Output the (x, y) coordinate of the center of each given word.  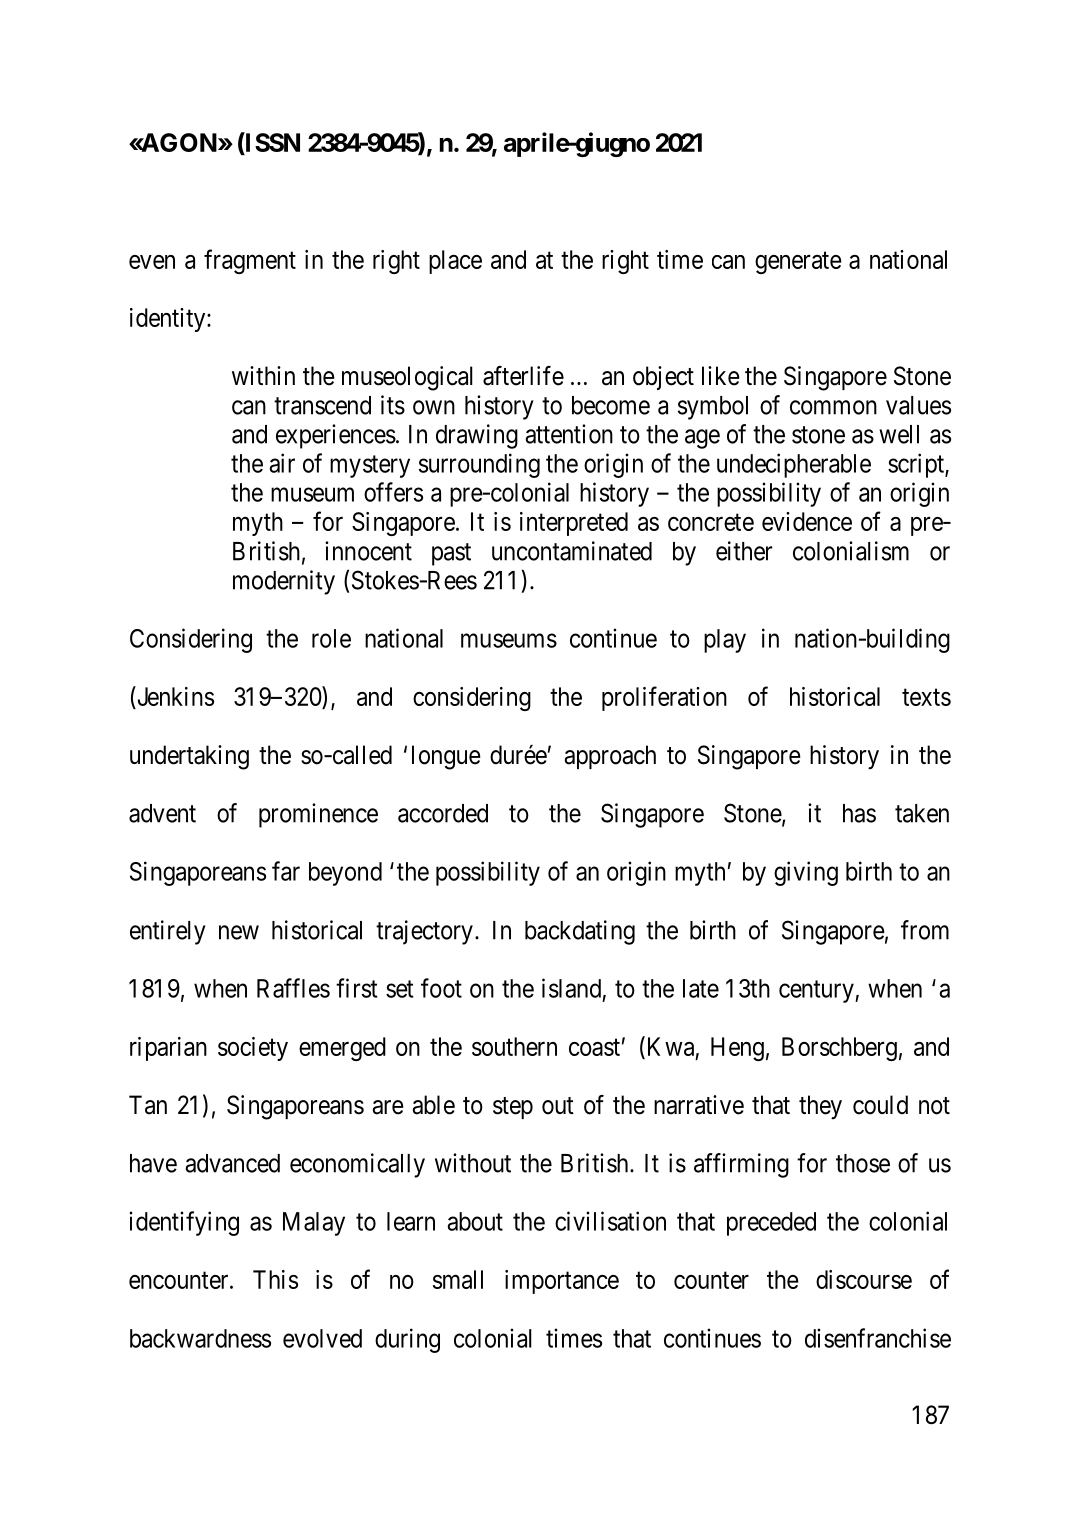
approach (610, 757)
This (275, 1279)
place (455, 262)
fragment (250, 261)
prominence (318, 815)
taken (922, 813)
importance (562, 1282)
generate (798, 263)
